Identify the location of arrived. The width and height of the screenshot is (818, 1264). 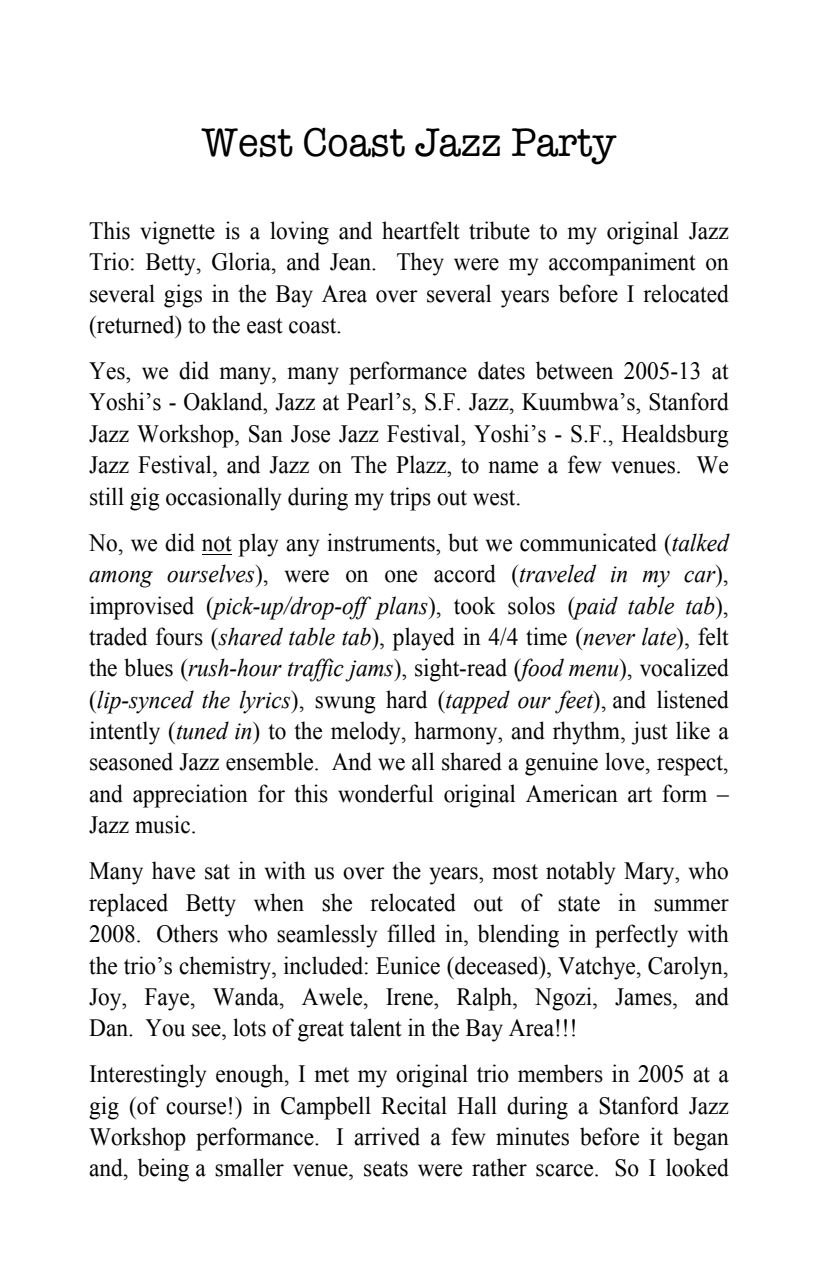
(387, 1136).
